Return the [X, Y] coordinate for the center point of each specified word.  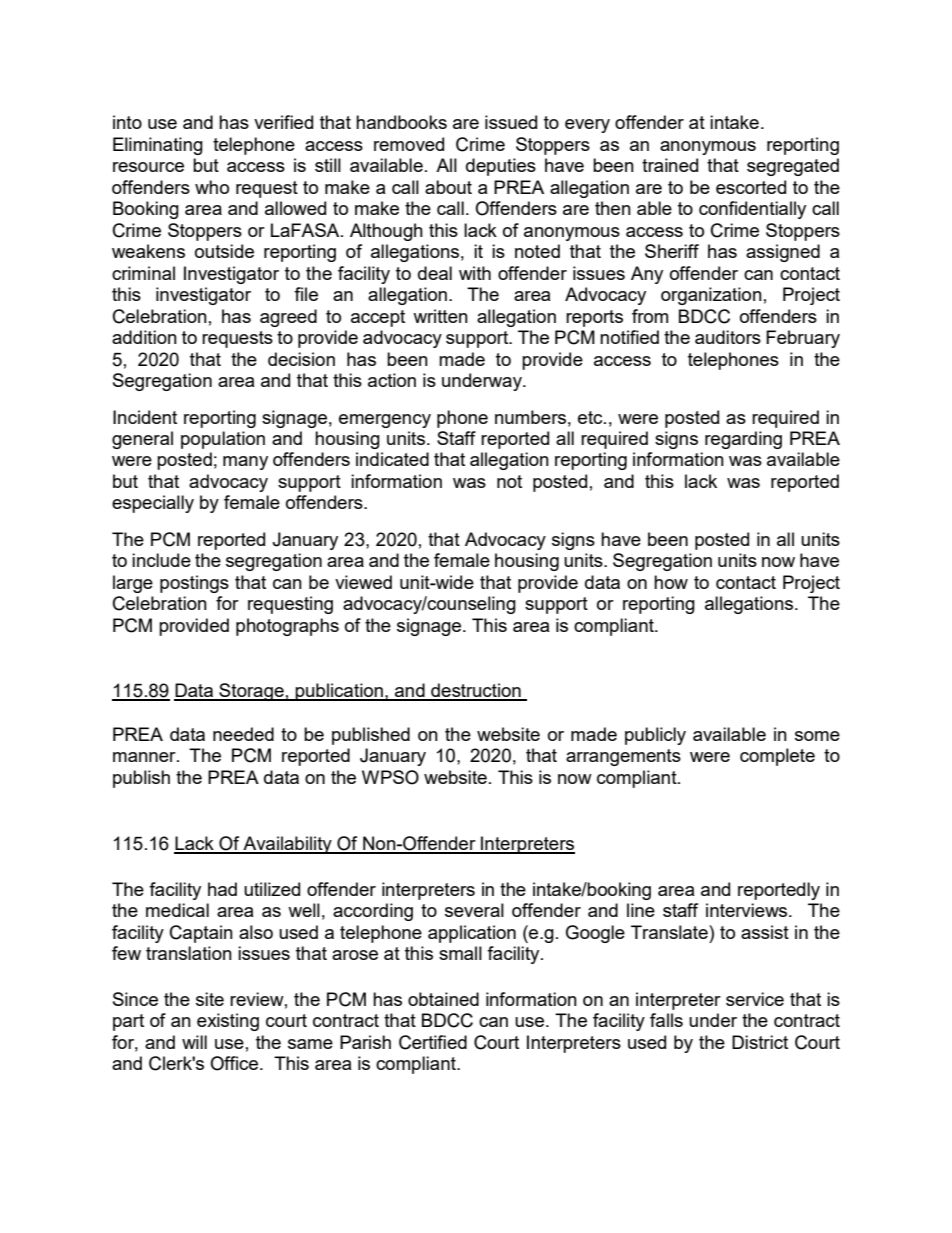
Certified [433, 1042]
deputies [501, 167]
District [760, 1042]
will [194, 1042]
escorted [751, 187]
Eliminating [158, 146]
